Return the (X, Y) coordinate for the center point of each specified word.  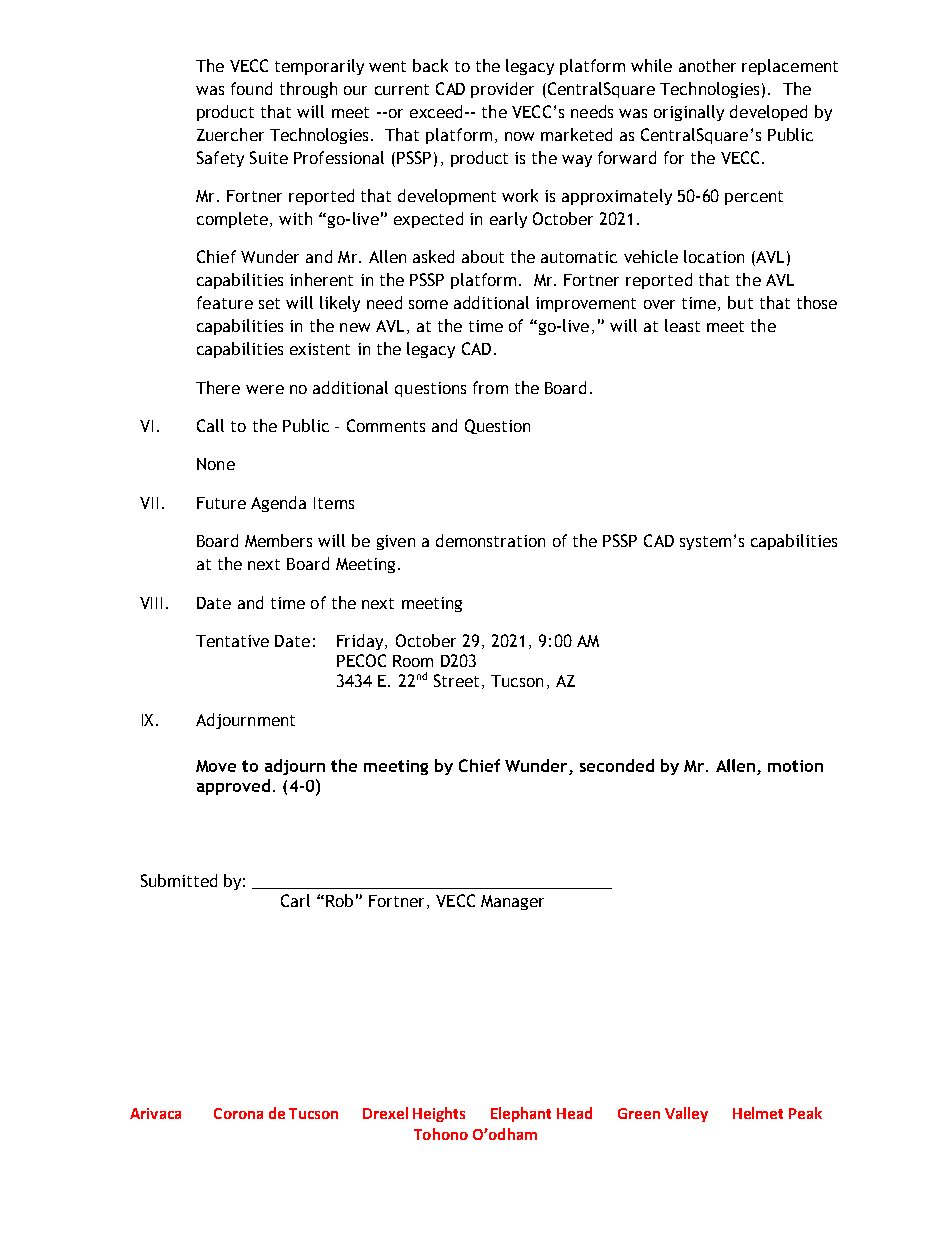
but (740, 302)
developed (768, 113)
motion (795, 766)
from (490, 387)
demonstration (490, 540)
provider (502, 90)
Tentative (232, 641)
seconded (617, 765)
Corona (238, 1113)
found (251, 88)
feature (225, 302)
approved (233, 787)
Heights (439, 1114)
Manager (512, 902)
